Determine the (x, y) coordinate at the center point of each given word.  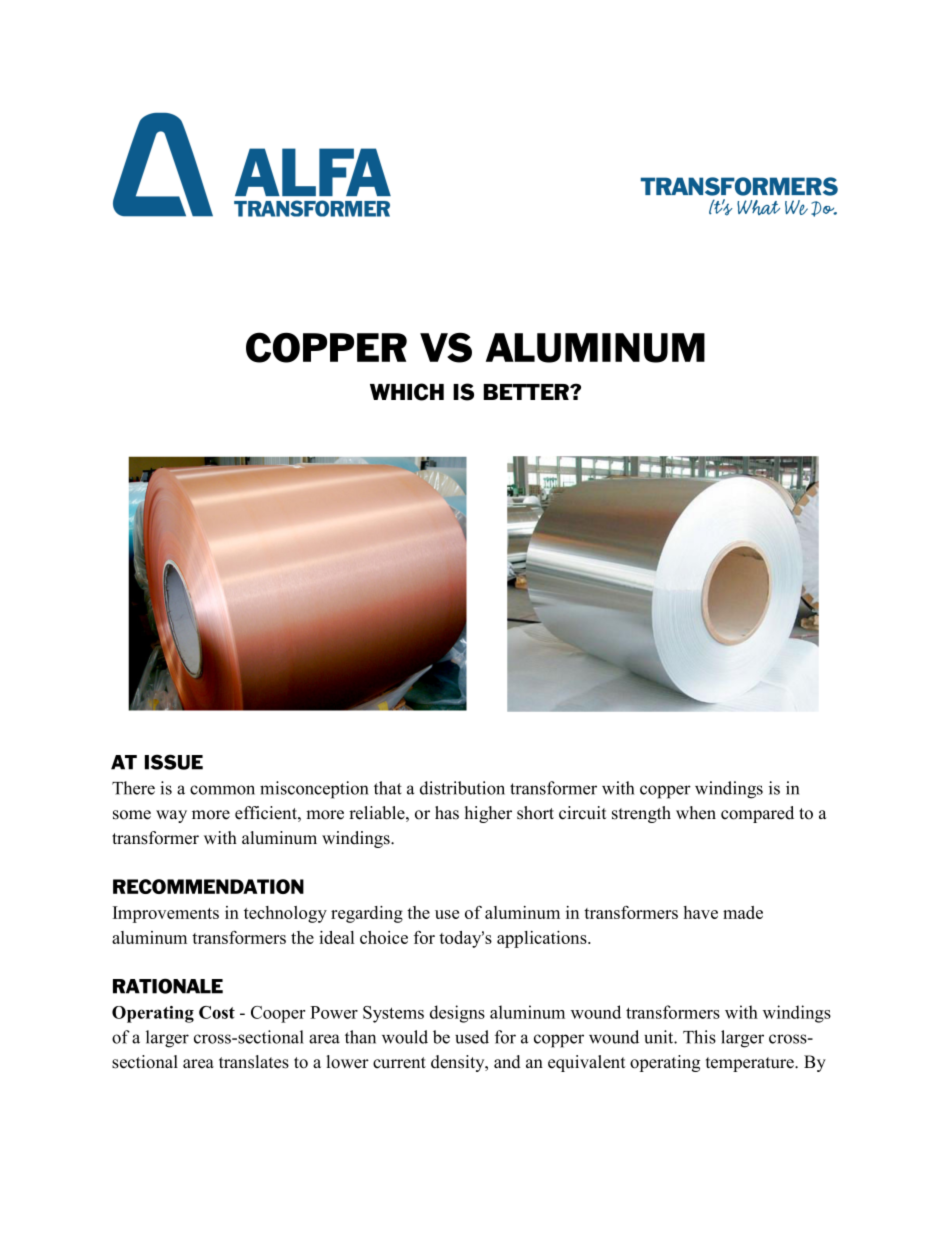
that (388, 788)
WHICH (407, 392)
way (171, 816)
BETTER (527, 392)
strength (641, 814)
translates (254, 1062)
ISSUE (174, 762)
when (696, 813)
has (447, 813)
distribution (462, 788)
